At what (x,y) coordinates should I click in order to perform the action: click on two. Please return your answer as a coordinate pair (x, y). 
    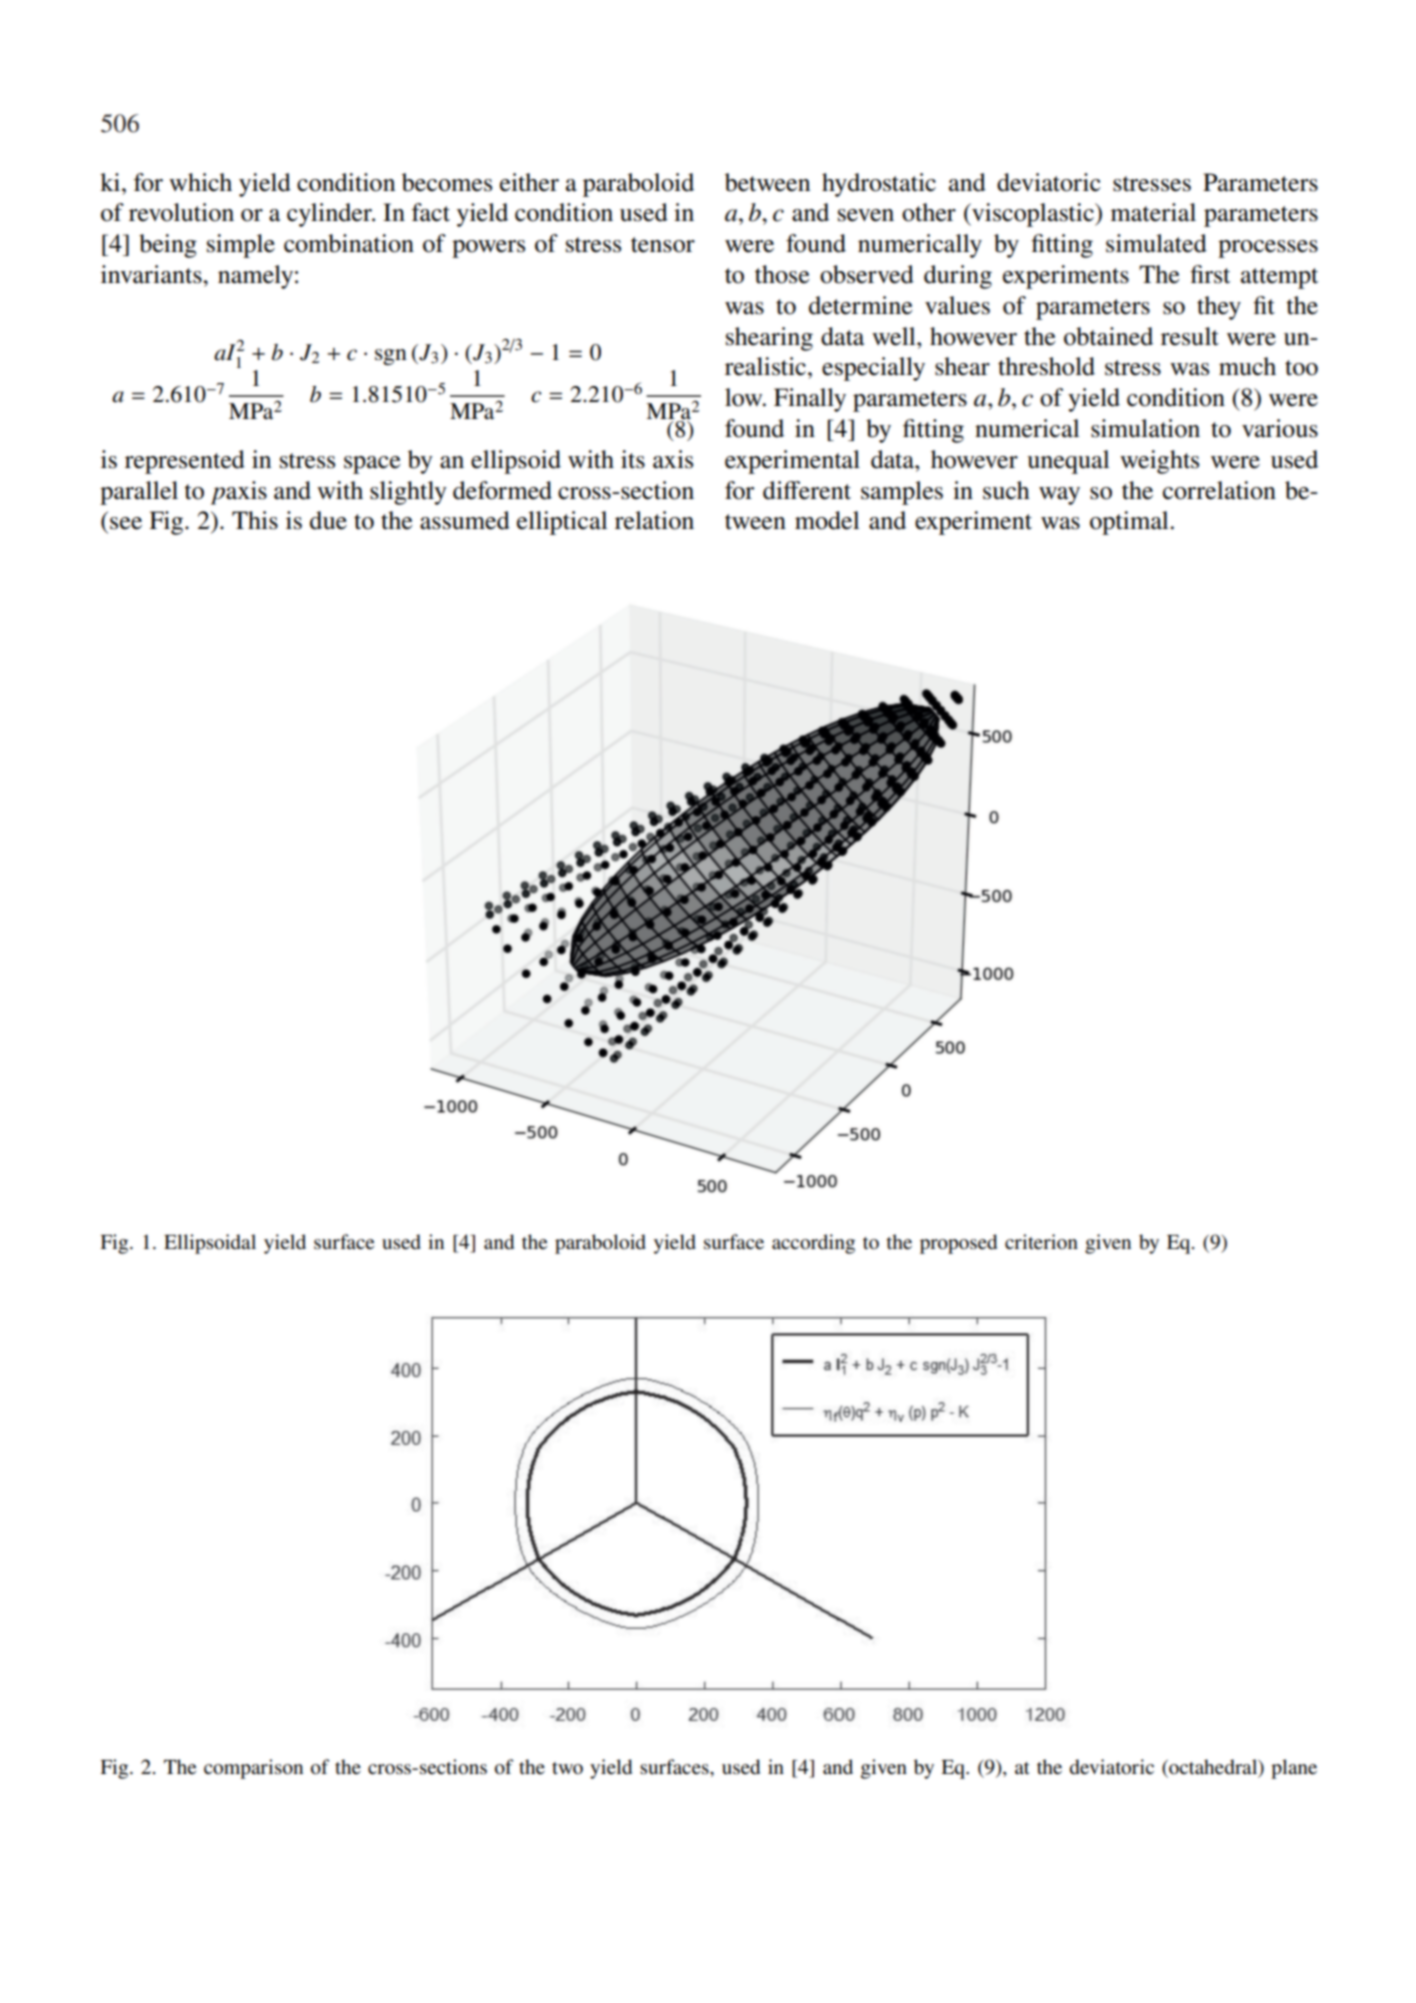
    Looking at the image, I should click on (567, 1768).
